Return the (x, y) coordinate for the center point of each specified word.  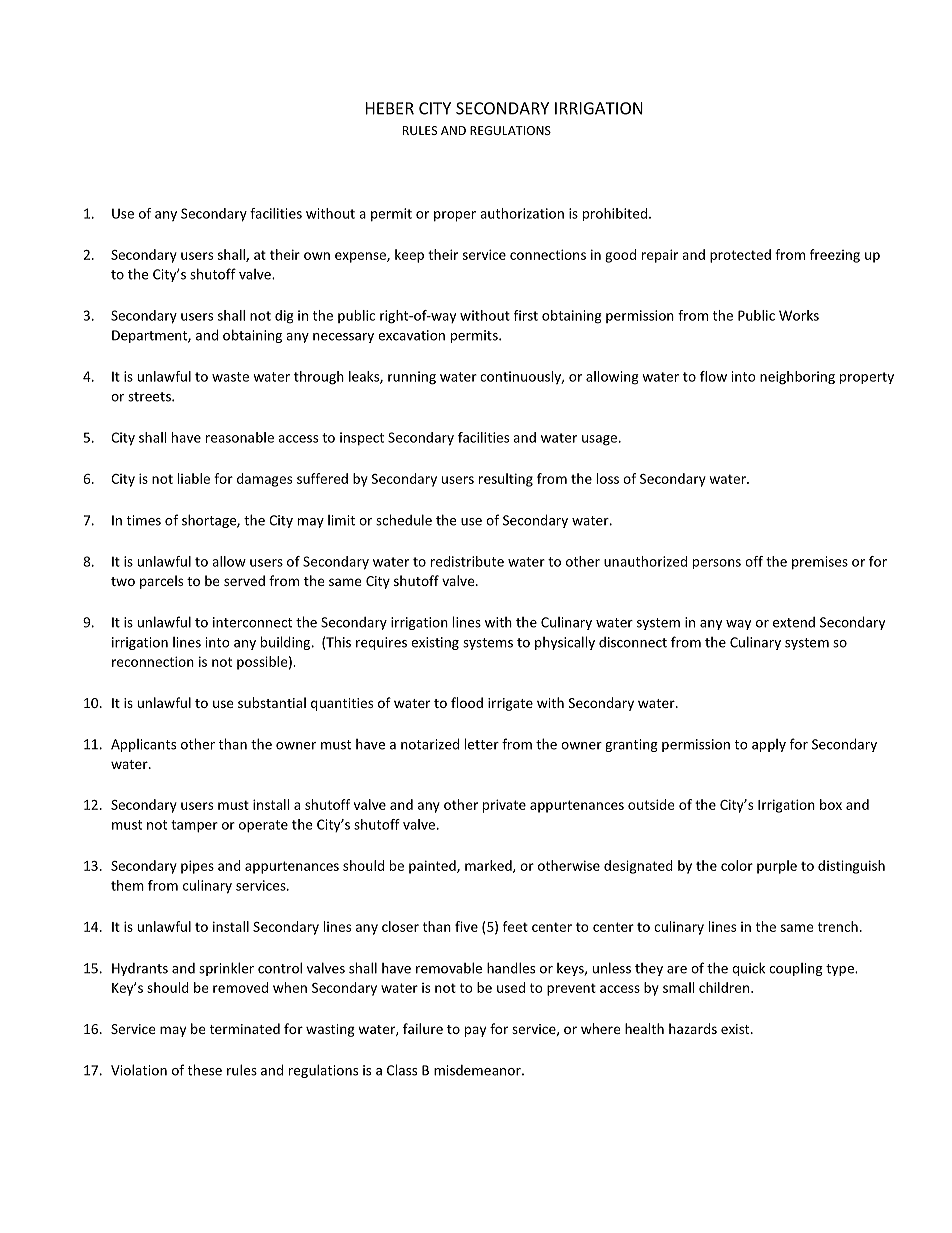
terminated (245, 1028)
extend (794, 622)
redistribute (467, 561)
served (244, 580)
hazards (693, 1028)
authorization (522, 213)
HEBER (390, 108)
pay (475, 1031)
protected (740, 256)
